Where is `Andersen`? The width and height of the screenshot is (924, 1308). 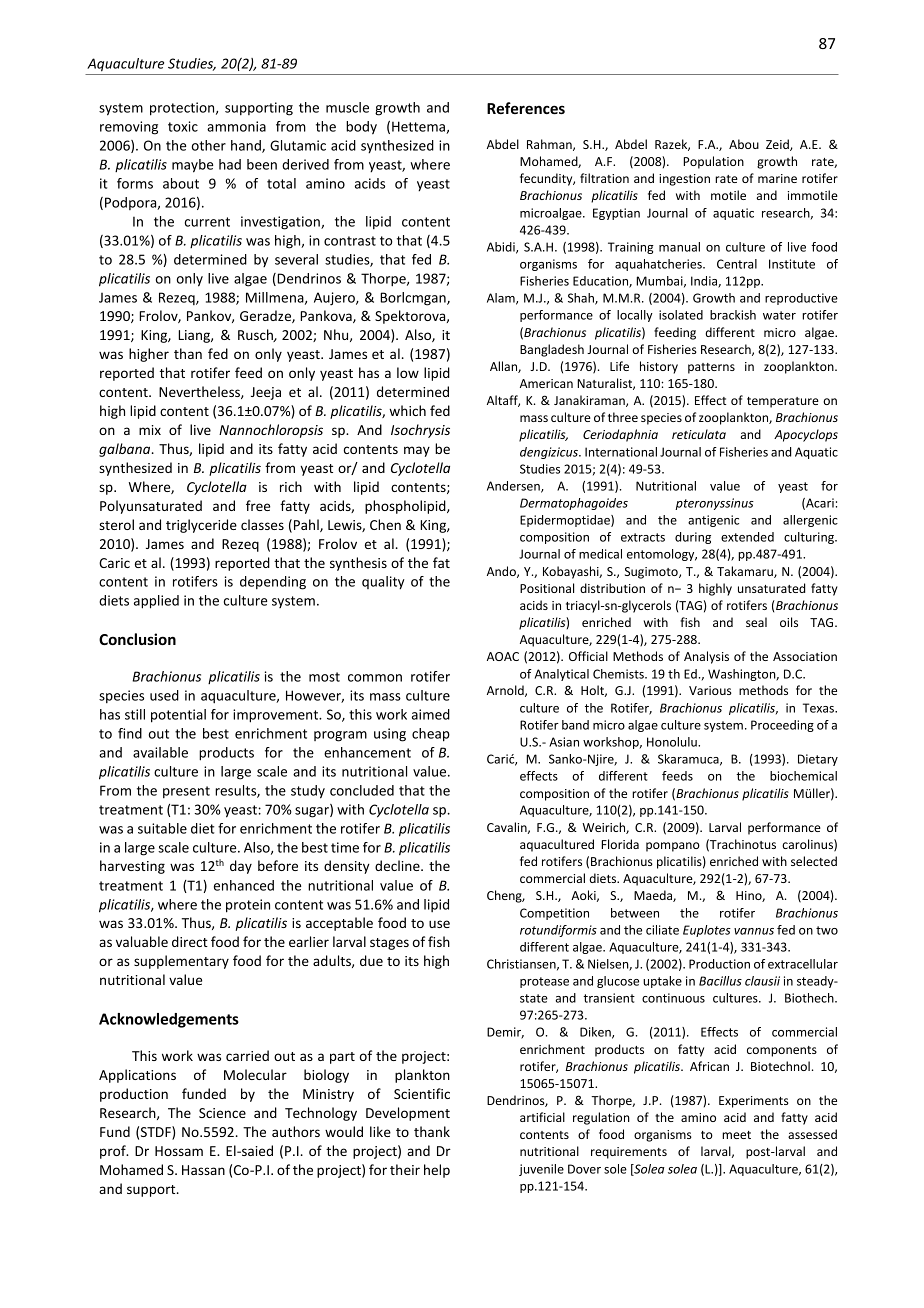 Andersen is located at coordinates (514, 487).
